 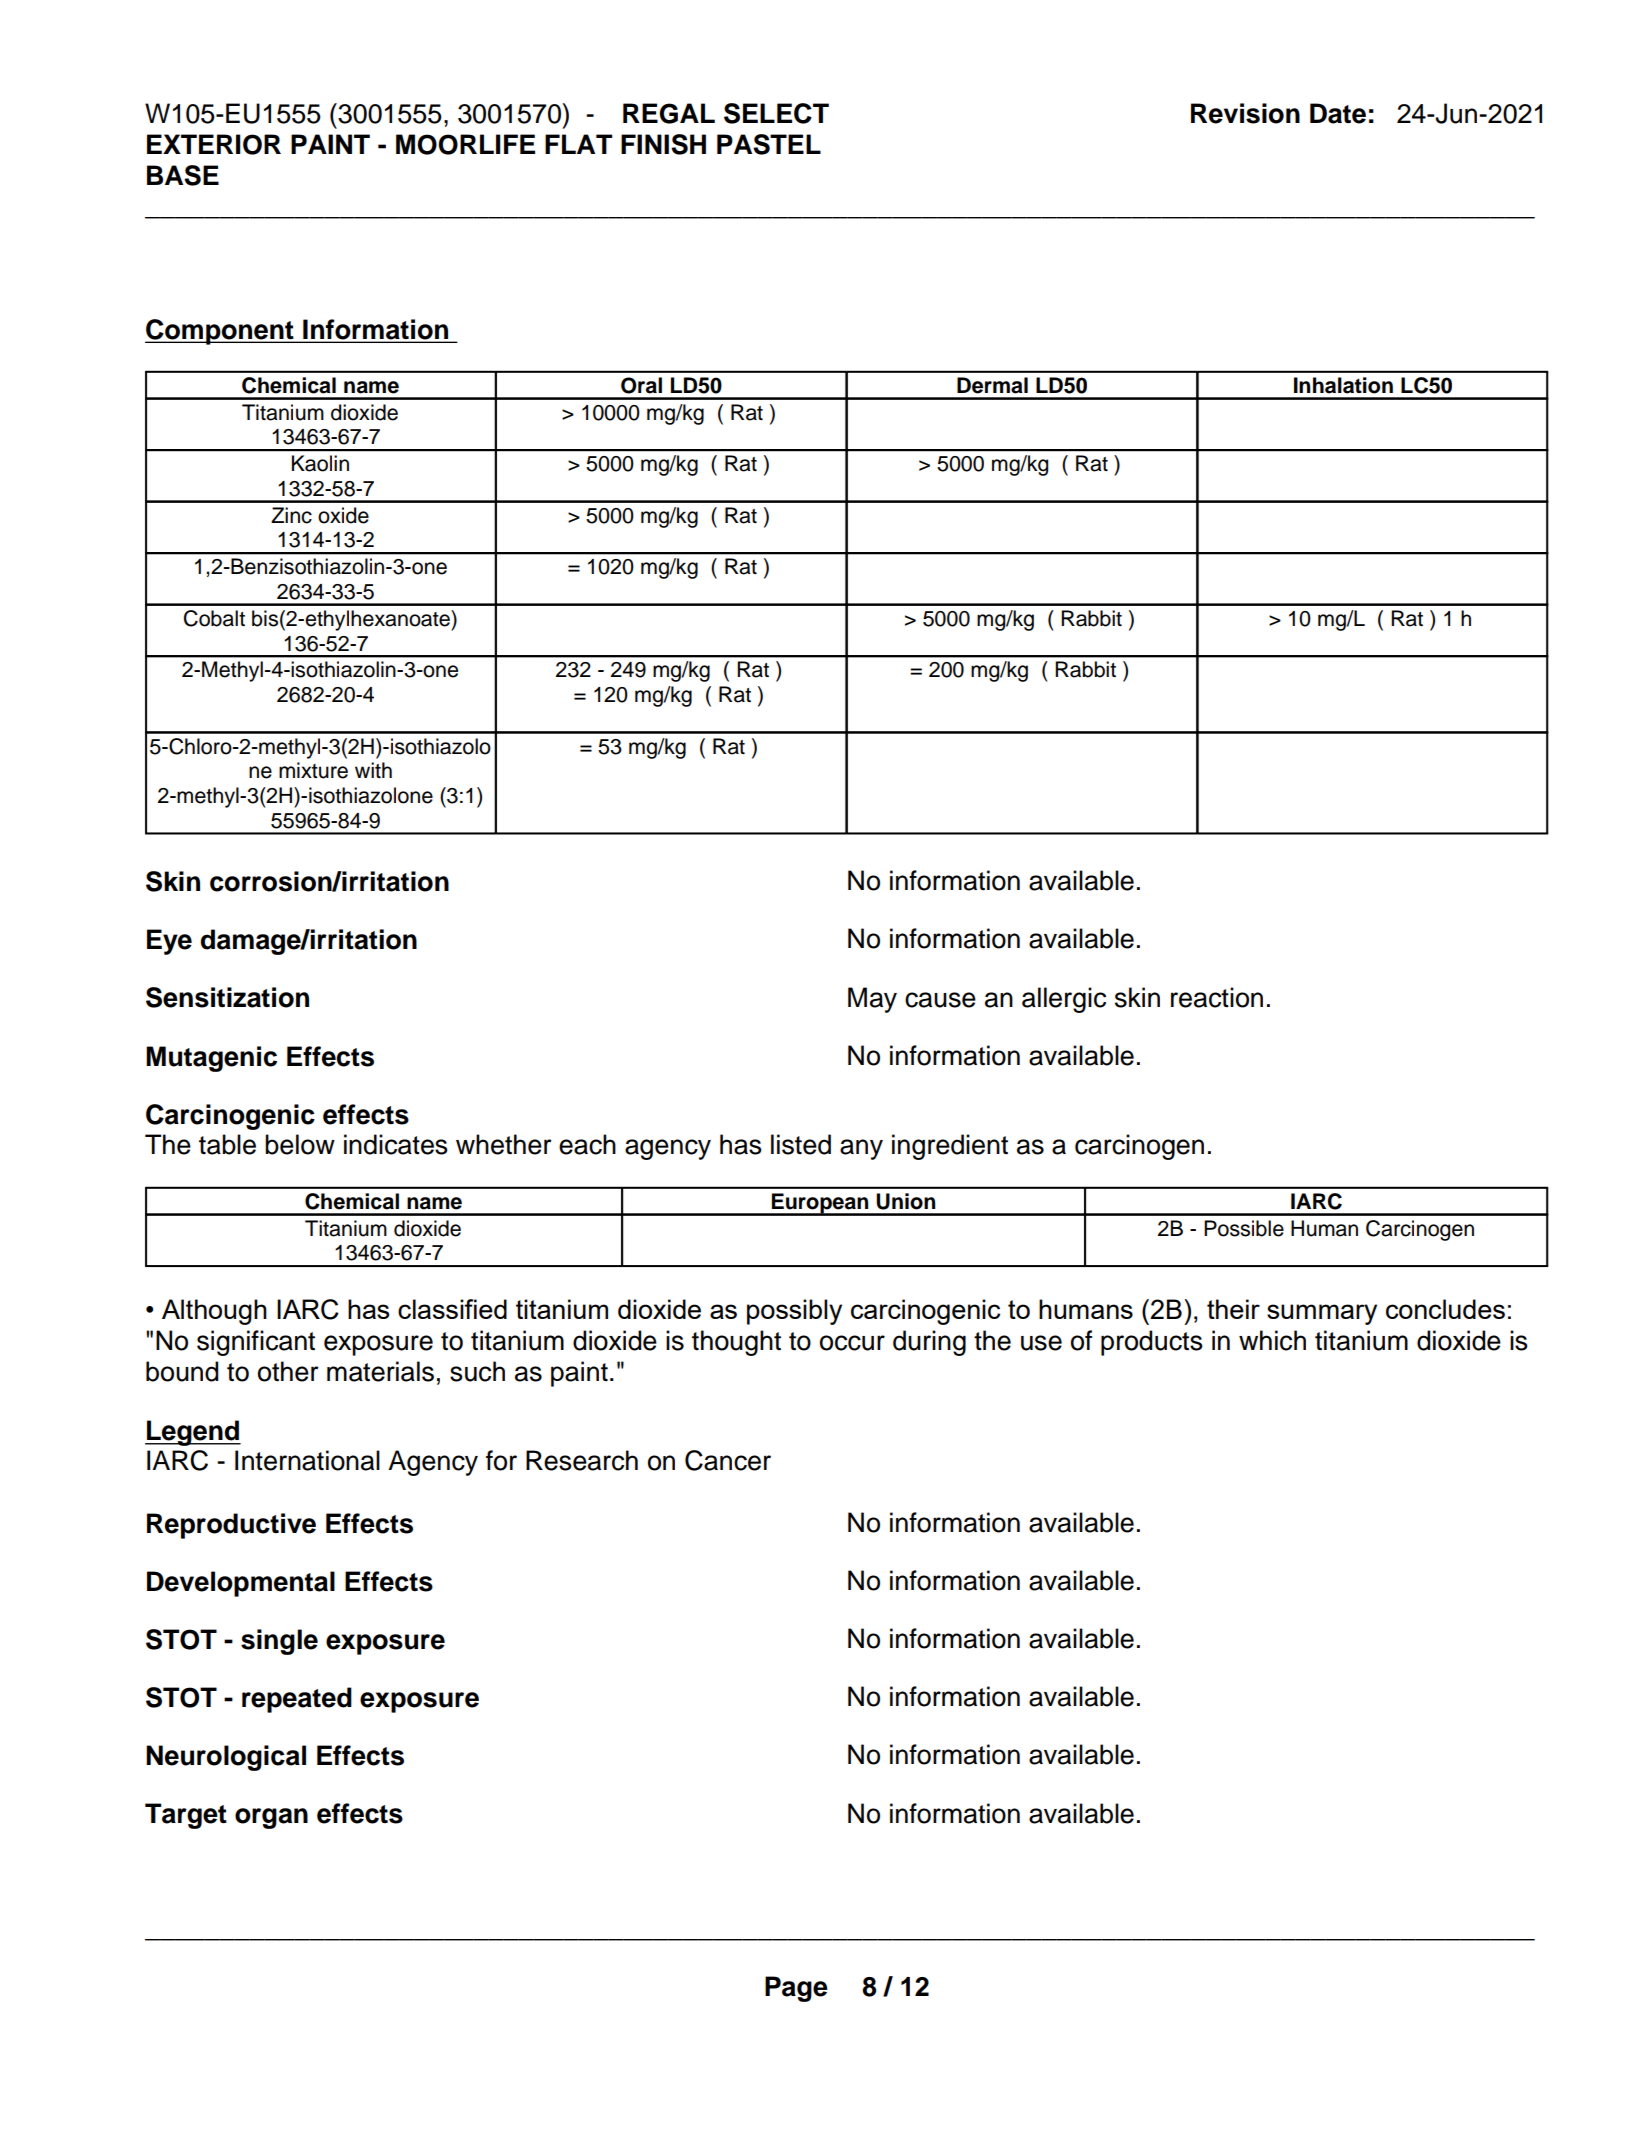 What do you see at coordinates (1338, 113) in the screenshot?
I see `Date` at bounding box center [1338, 113].
